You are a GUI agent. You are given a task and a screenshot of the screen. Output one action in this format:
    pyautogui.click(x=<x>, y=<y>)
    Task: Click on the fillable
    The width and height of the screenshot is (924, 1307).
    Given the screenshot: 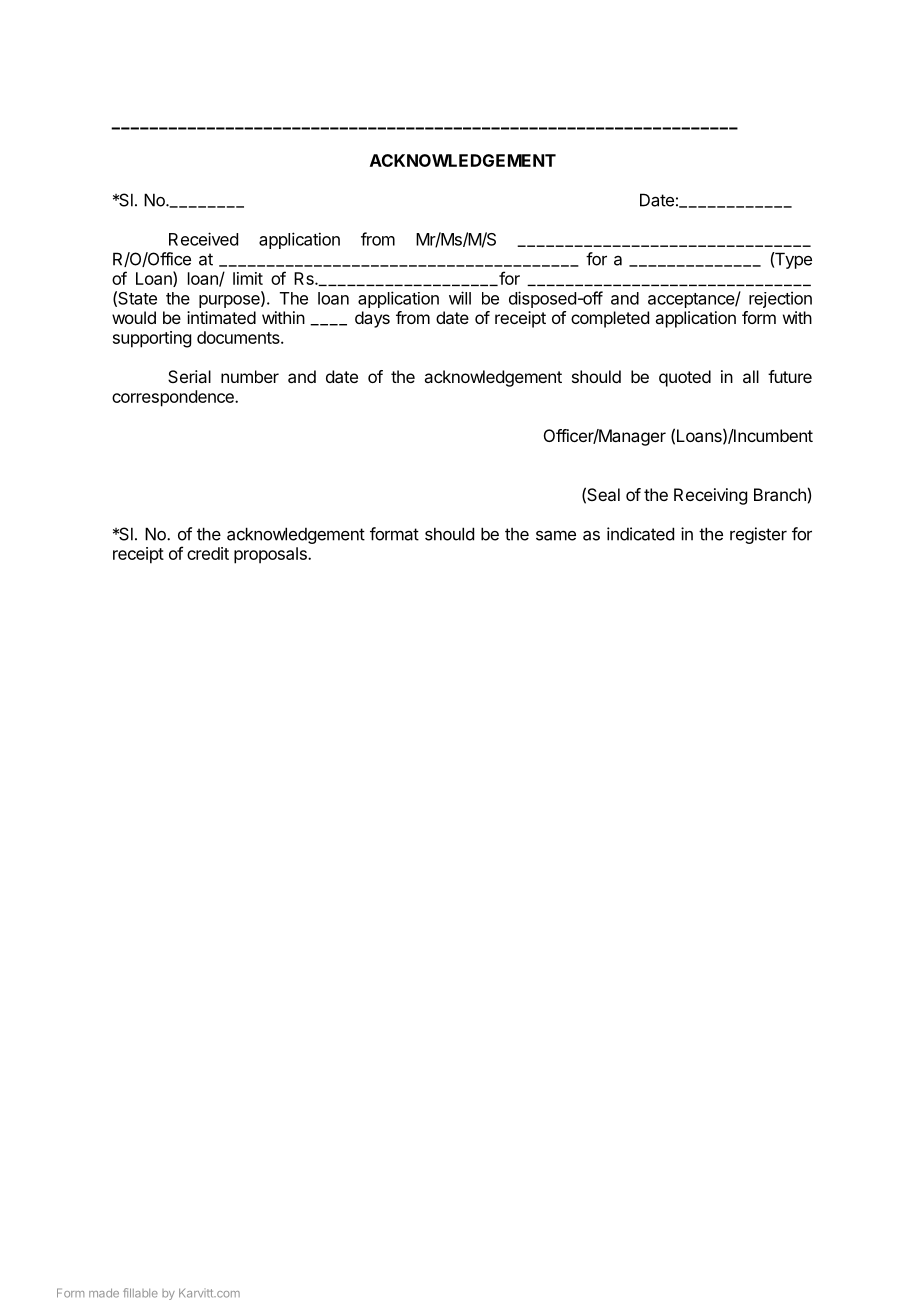 What is the action you would take?
    pyautogui.click(x=140, y=1293)
